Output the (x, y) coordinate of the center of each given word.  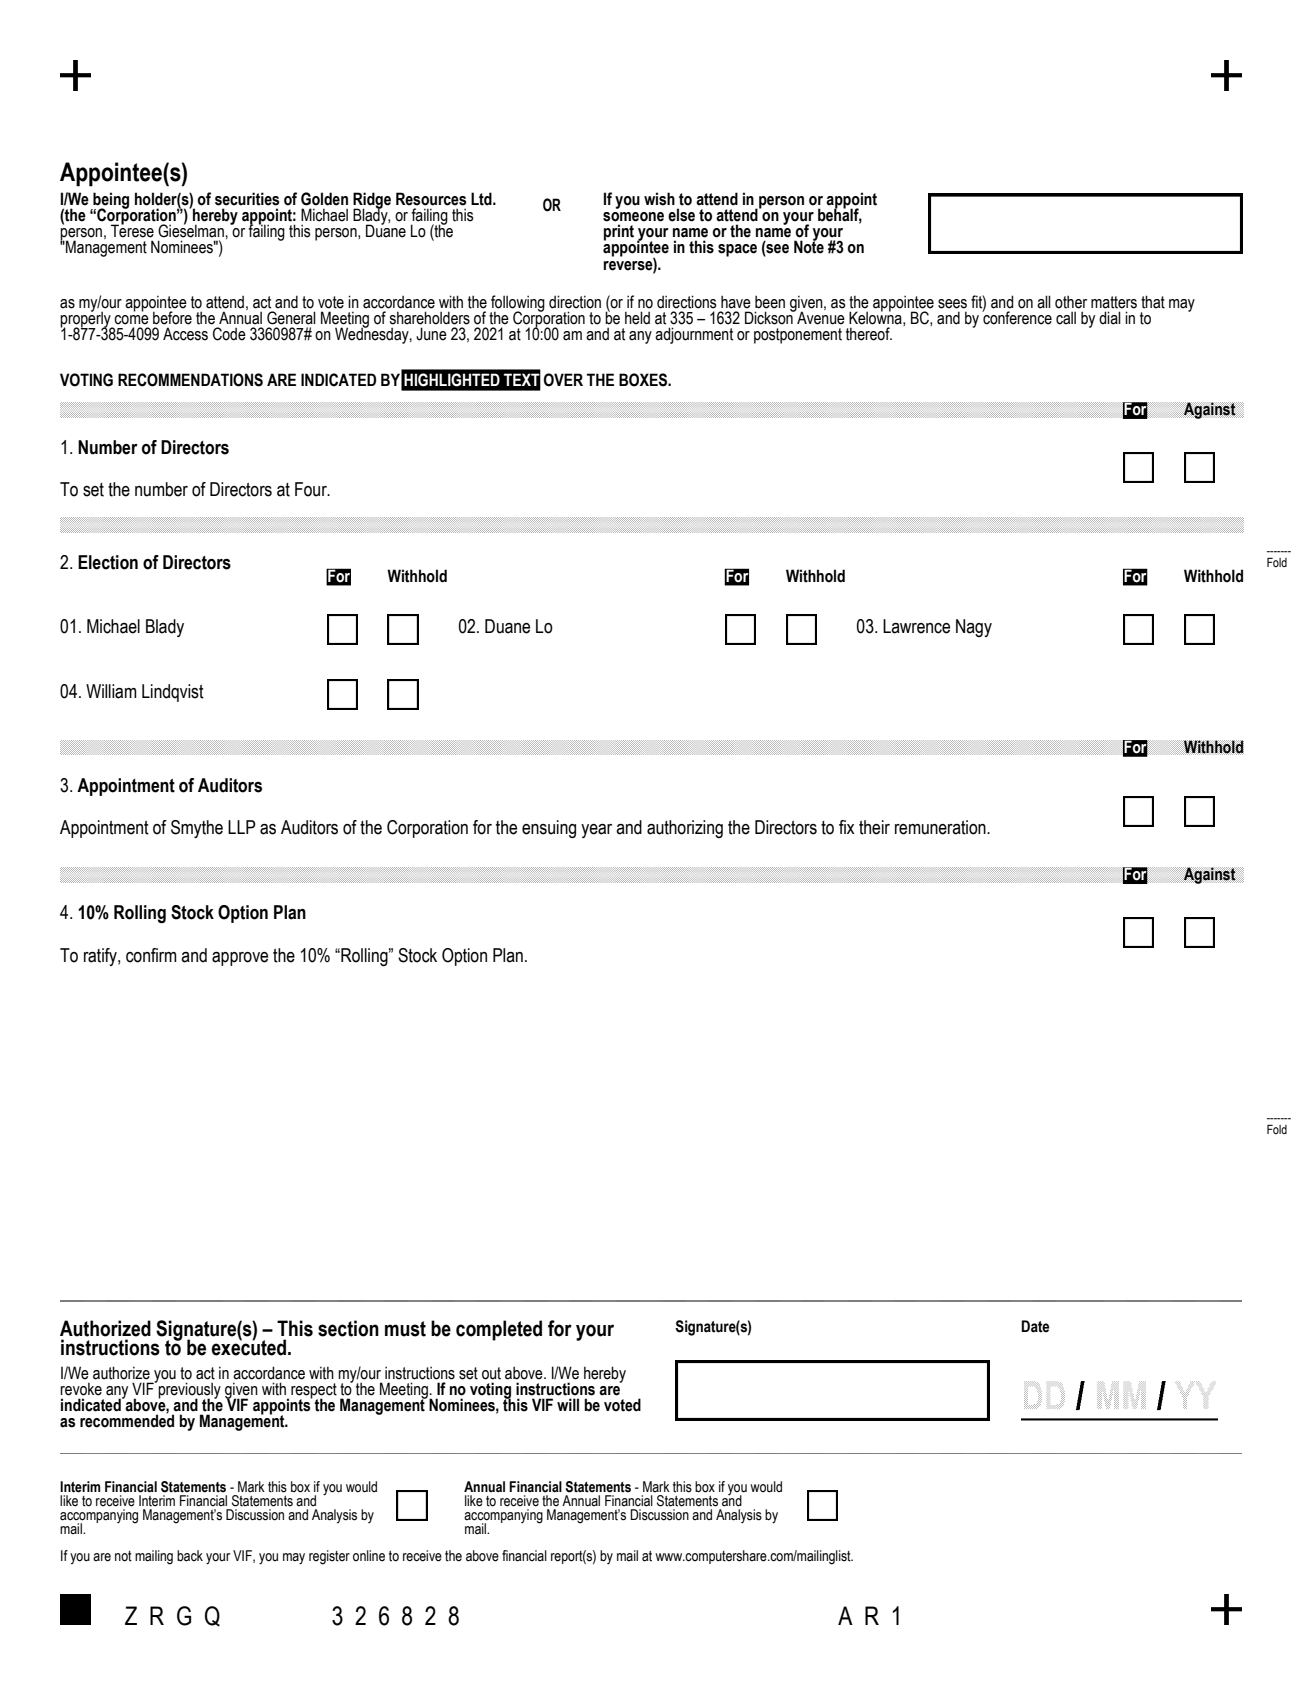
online (369, 1556)
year (596, 831)
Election (108, 562)
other (1071, 302)
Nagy (974, 628)
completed (499, 1330)
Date (1035, 1326)
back (190, 1556)
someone (633, 217)
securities (247, 199)
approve (240, 959)
